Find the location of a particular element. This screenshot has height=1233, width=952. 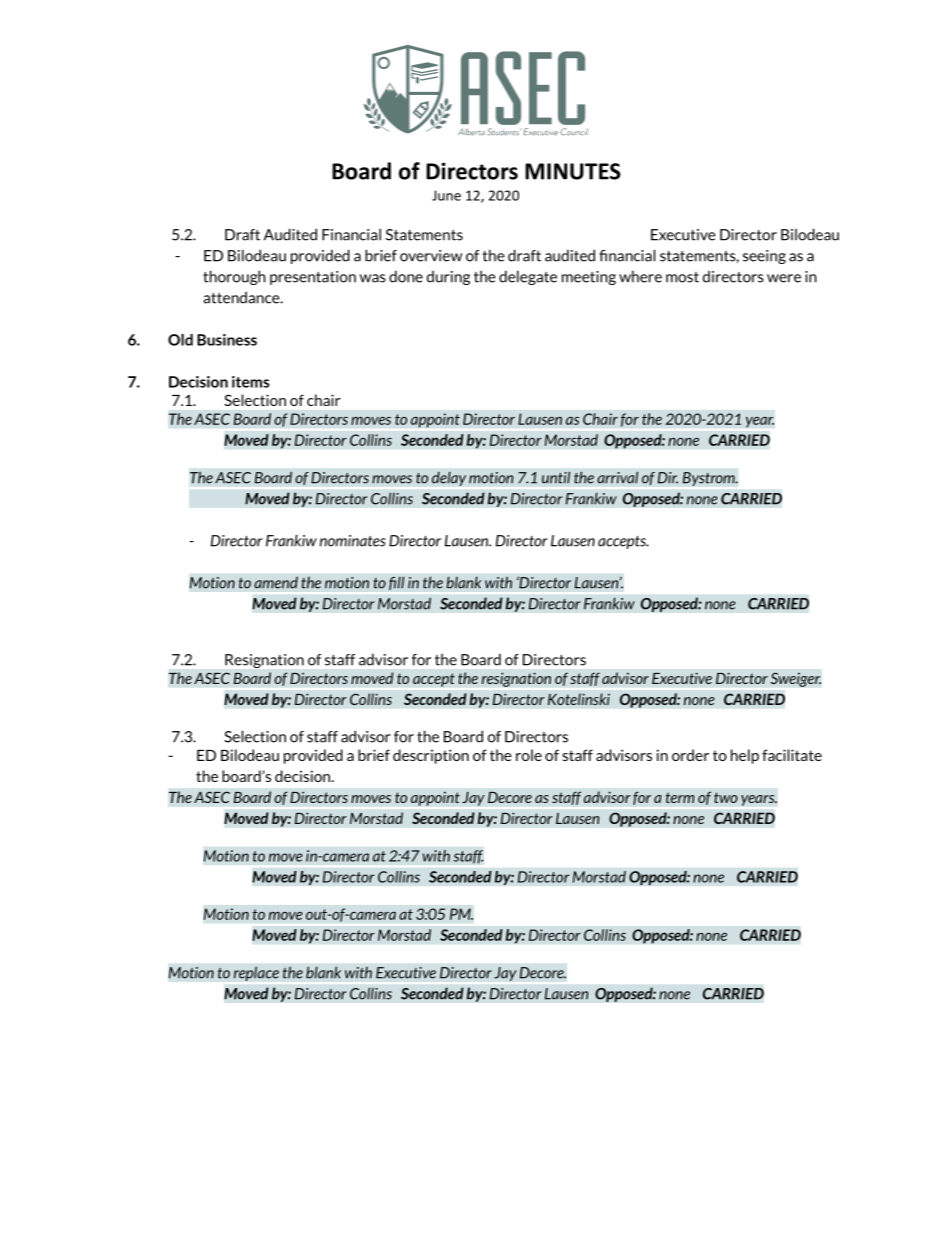

amend is located at coordinates (276, 582).
